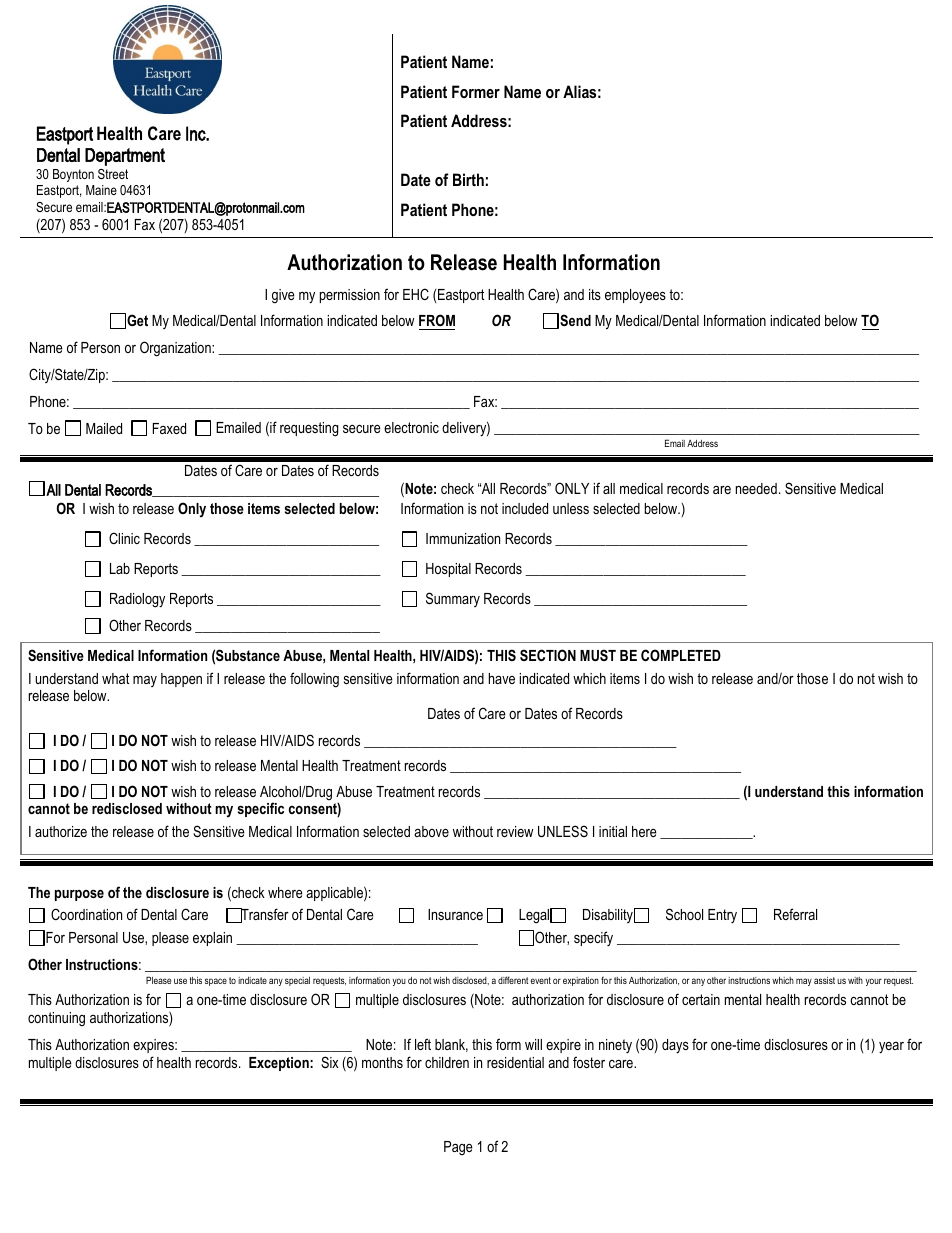 The image size is (952, 1233). I want to click on happen, so click(181, 680).
